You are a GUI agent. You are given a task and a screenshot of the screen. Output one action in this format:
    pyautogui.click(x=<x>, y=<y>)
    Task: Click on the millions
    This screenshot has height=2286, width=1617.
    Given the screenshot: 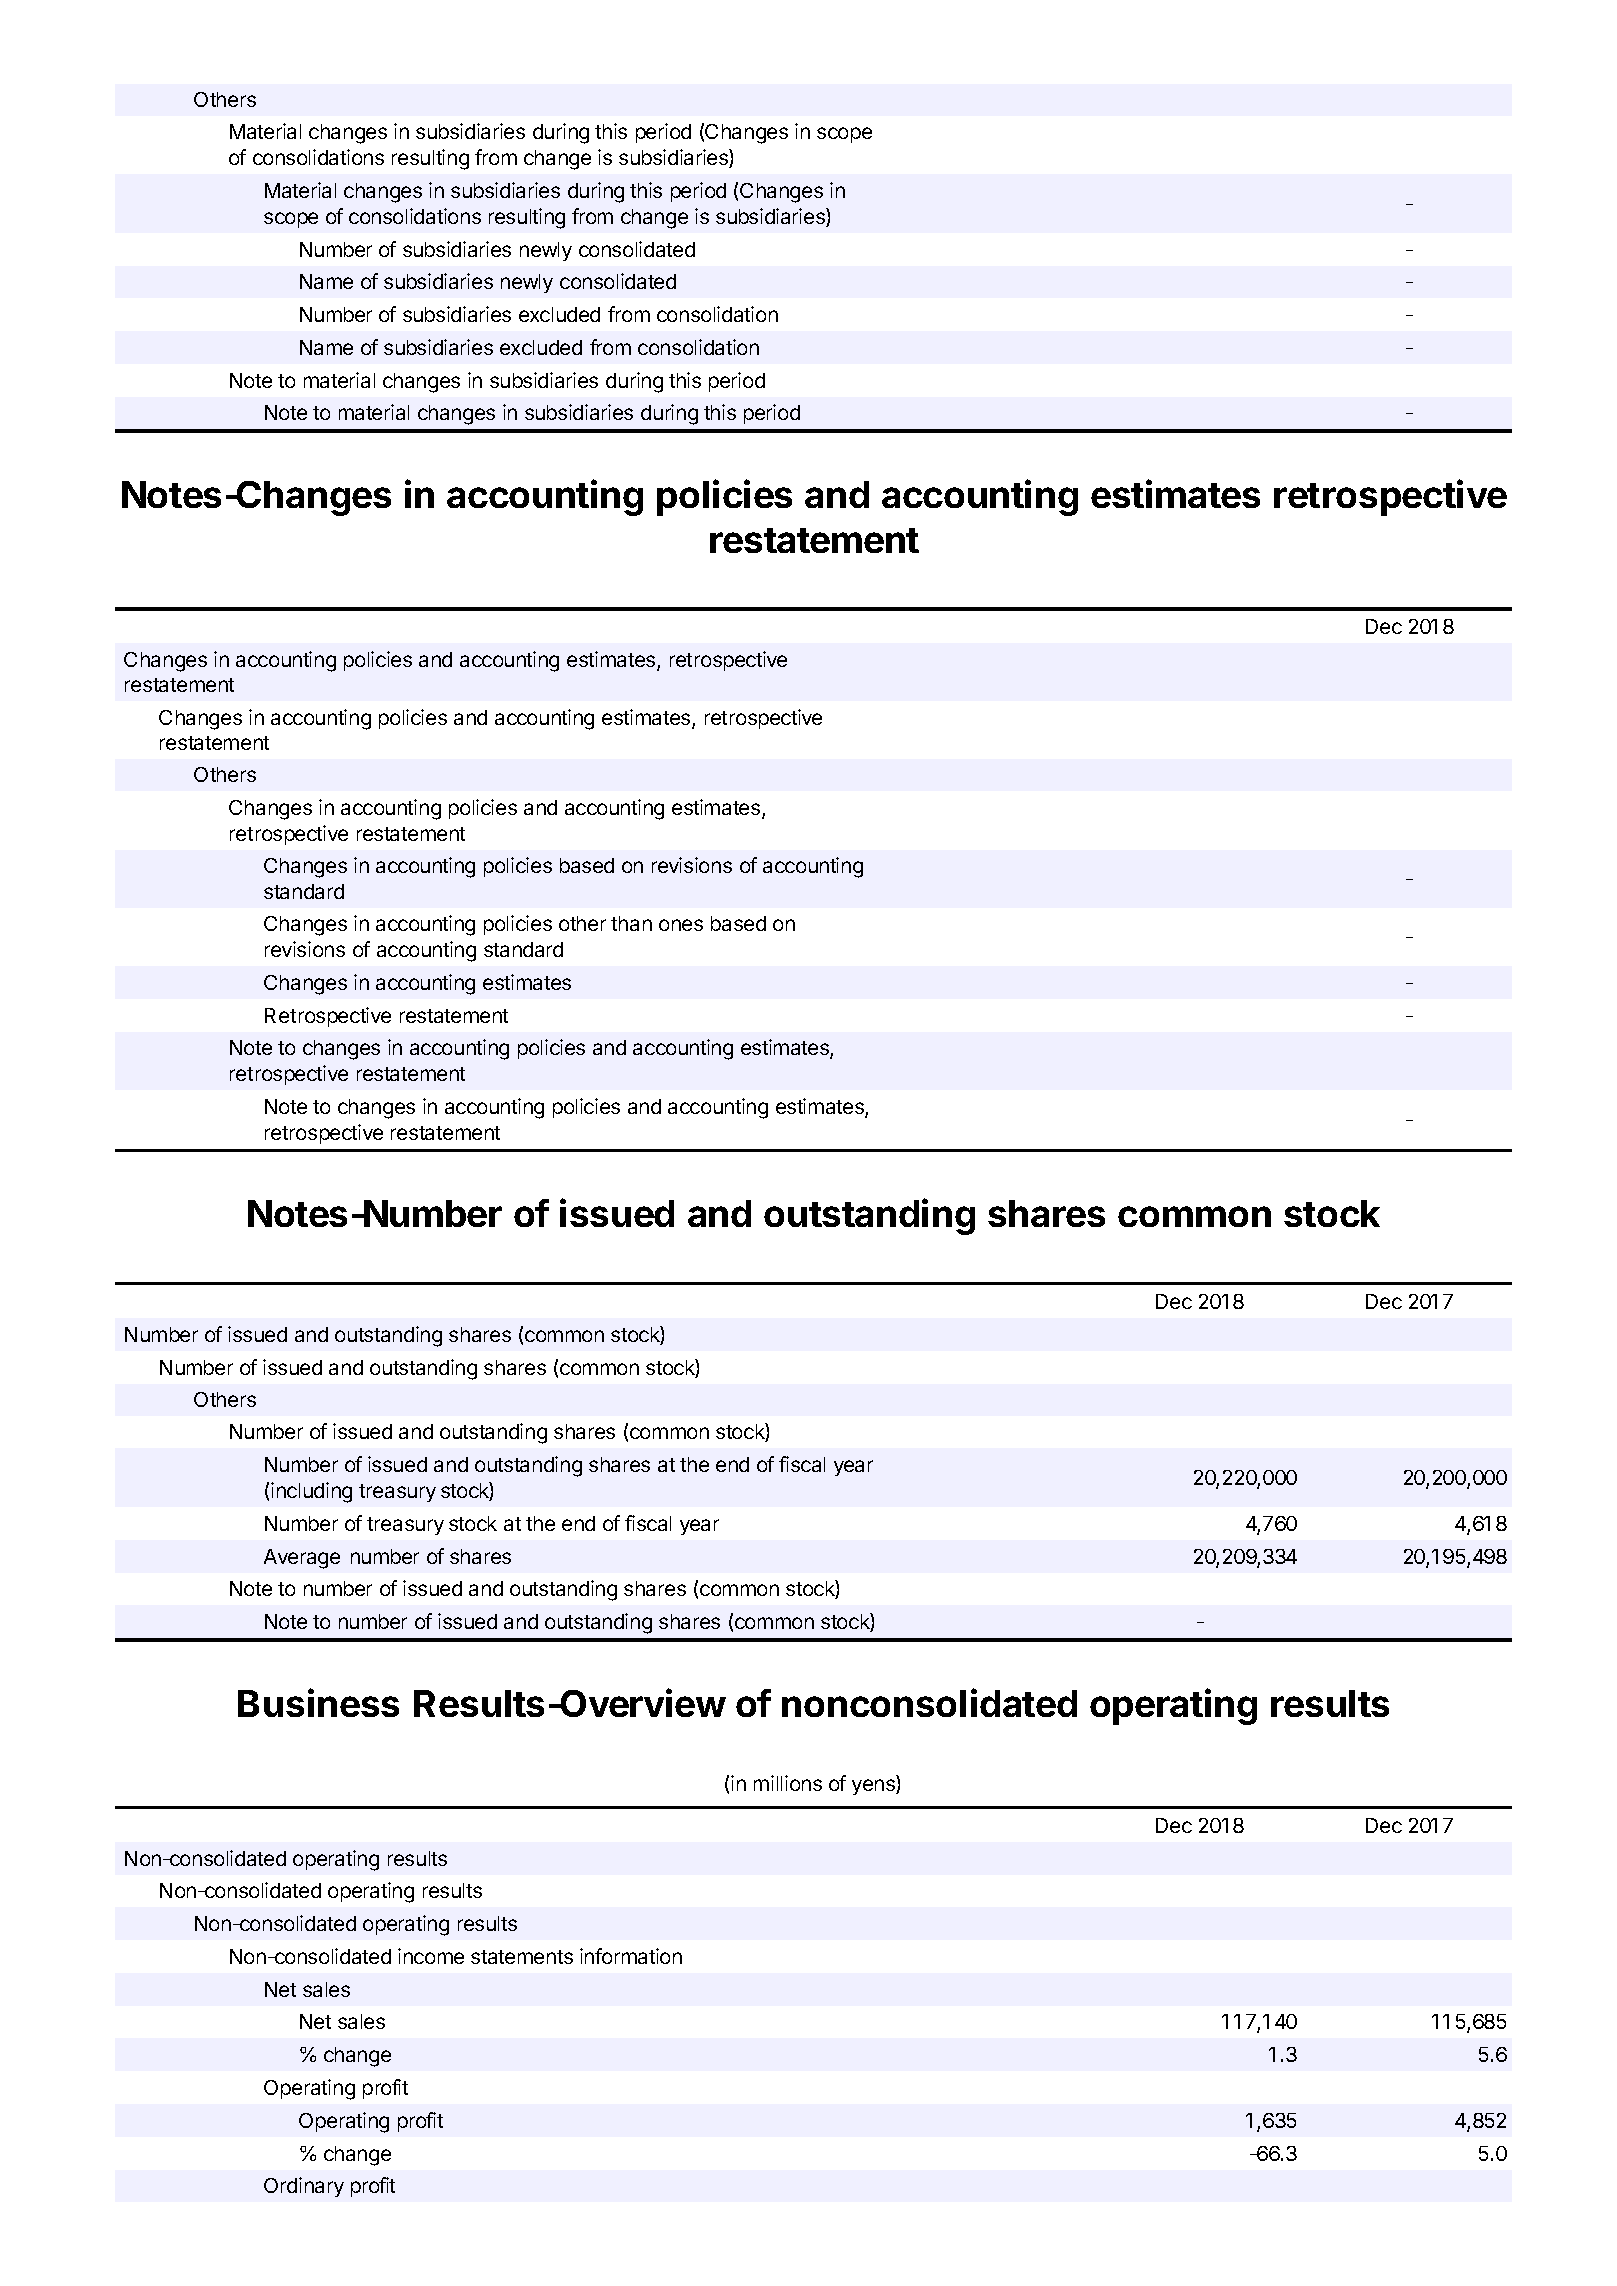 What is the action you would take?
    pyautogui.click(x=788, y=1783)
